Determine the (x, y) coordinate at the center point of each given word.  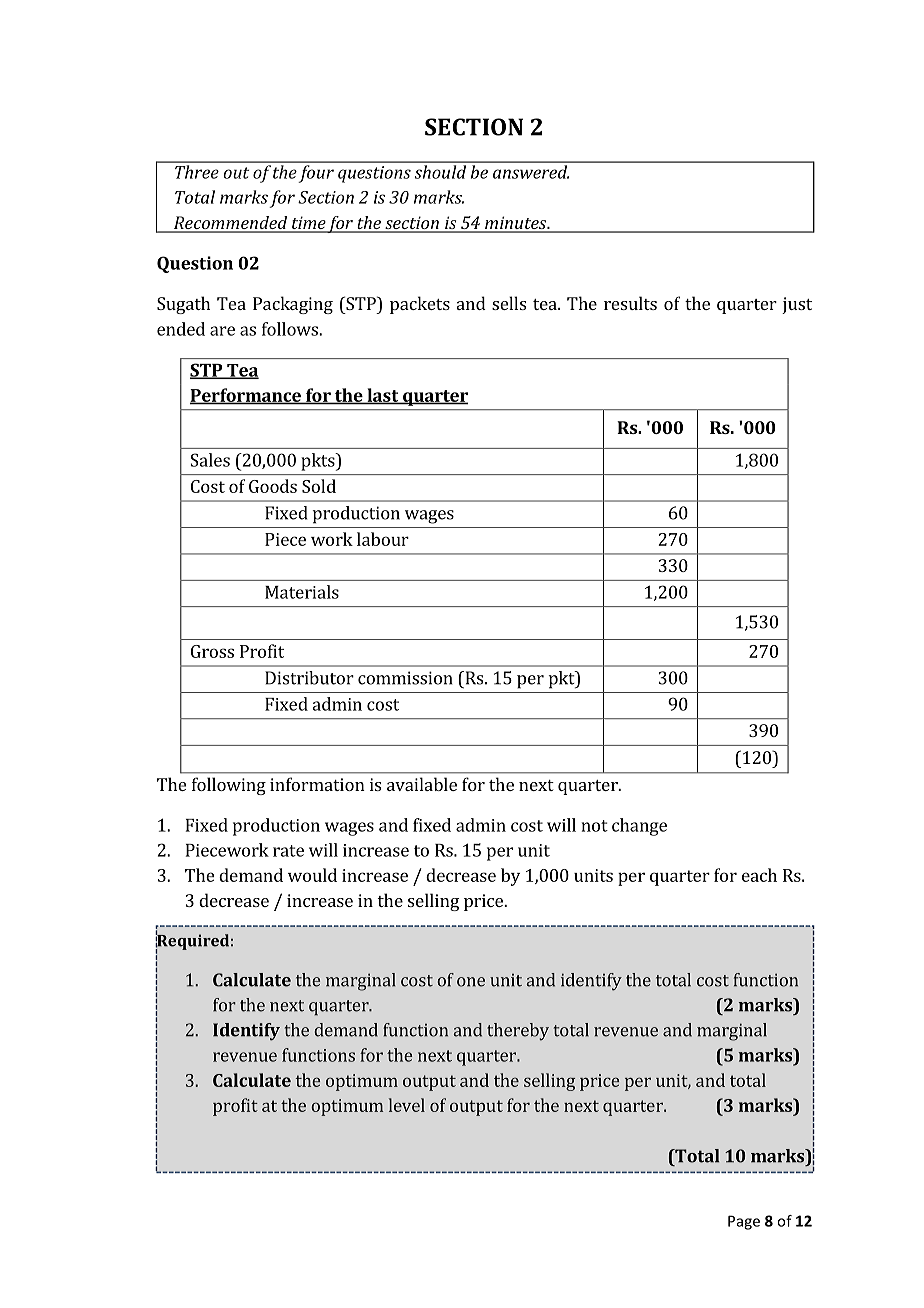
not (595, 826)
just (797, 305)
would (312, 875)
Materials (302, 592)
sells (509, 303)
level (407, 1105)
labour (383, 539)
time (308, 224)
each (759, 875)
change (639, 827)
